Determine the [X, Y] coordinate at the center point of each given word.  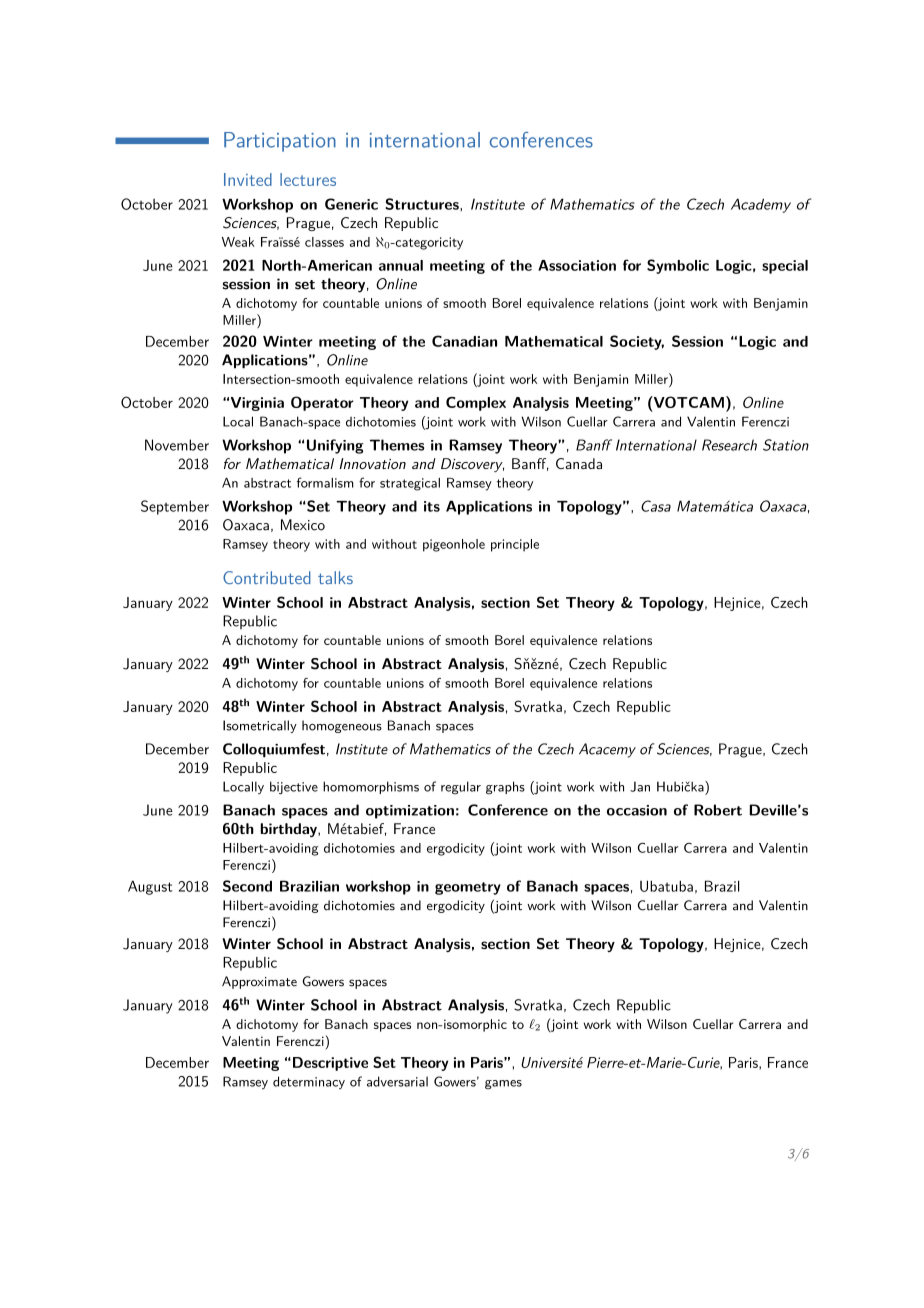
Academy [761, 205]
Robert [718, 810]
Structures [423, 204]
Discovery [472, 465]
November [177, 445]
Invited [248, 179]
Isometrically [260, 726]
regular [461, 787]
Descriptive [330, 1064]
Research [729, 445]
